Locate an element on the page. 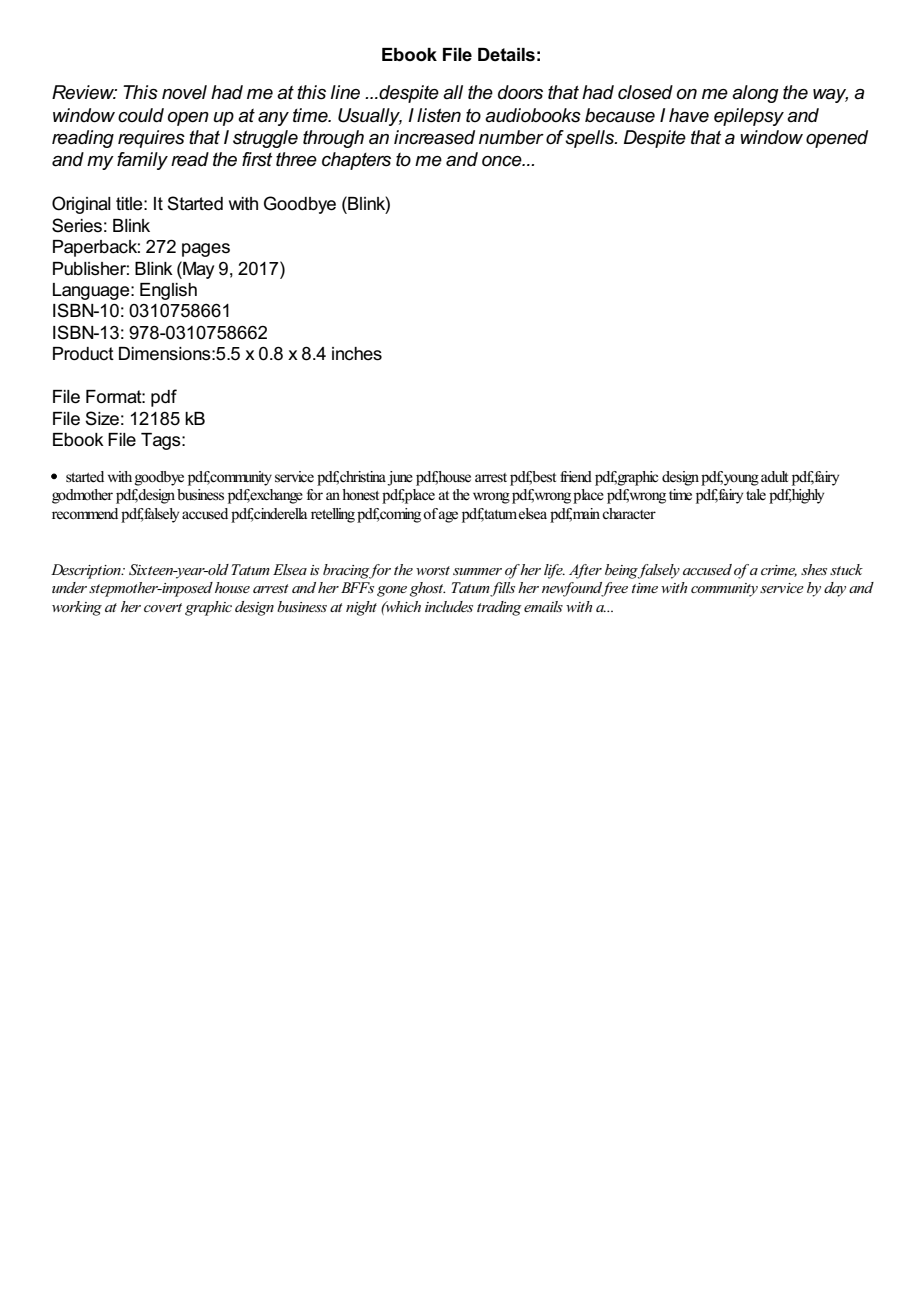  inches is located at coordinates (357, 354).
